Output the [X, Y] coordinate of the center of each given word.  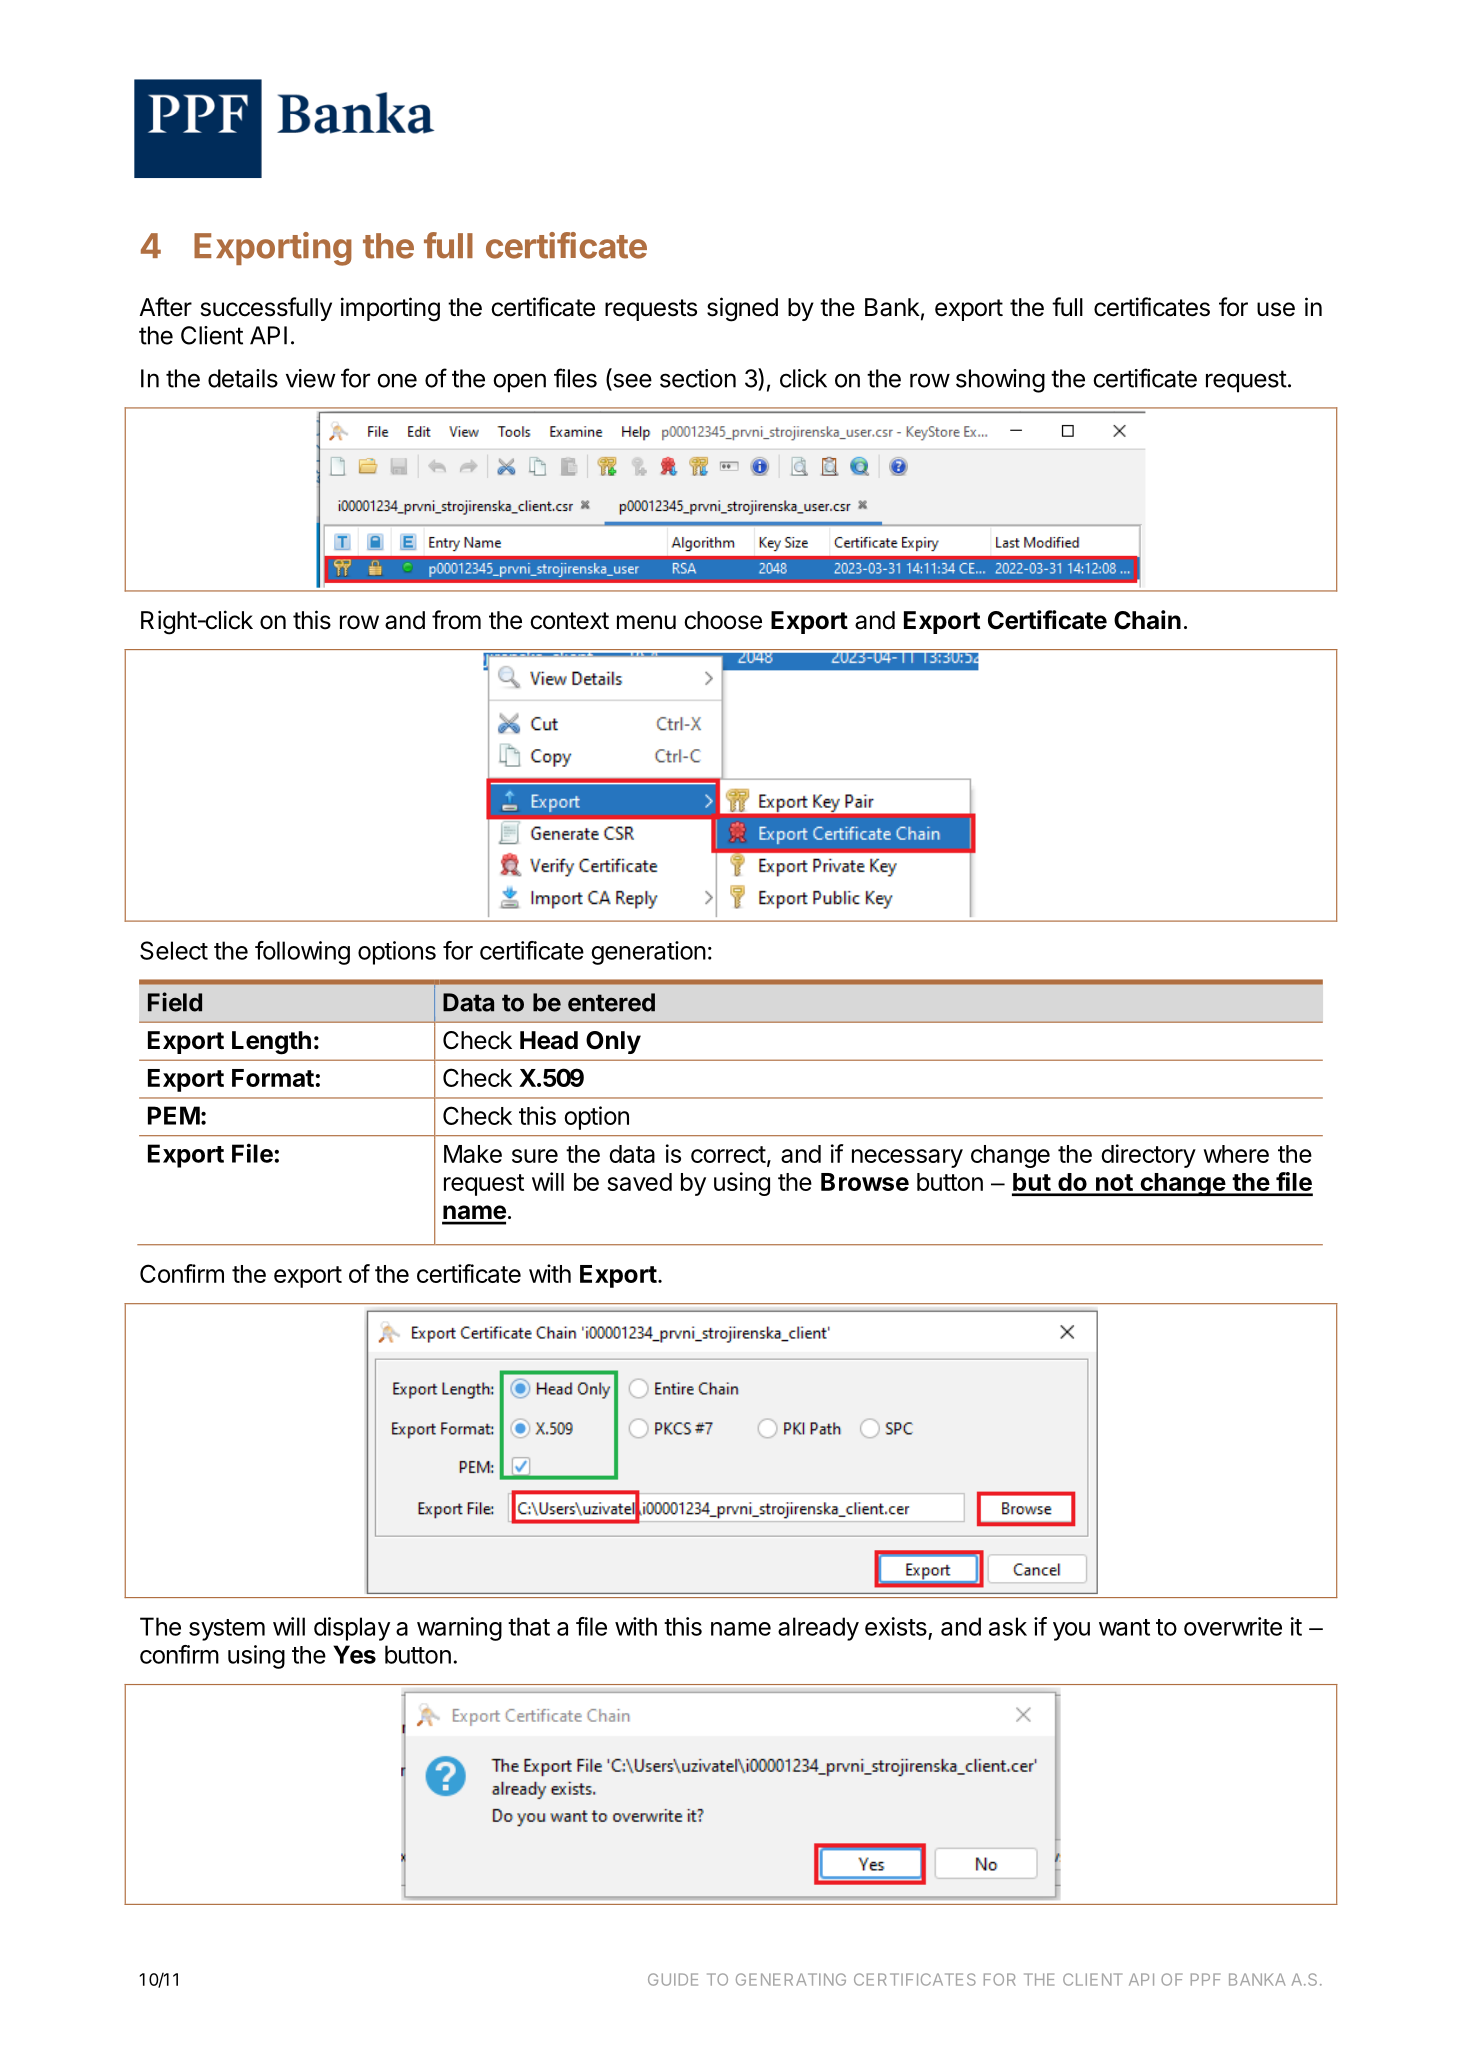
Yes [354, 1654]
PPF [1205, 1979]
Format [273, 1078]
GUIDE [673, 1979]
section [698, 378]
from [456, 620]
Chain [1147, 620]
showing [1000, 381]
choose [723, 620]
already [818, 1629]
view [311, 378]
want [1124, 1627]
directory [1148, 1156]
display [352, 1629]
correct [728, 1154]
